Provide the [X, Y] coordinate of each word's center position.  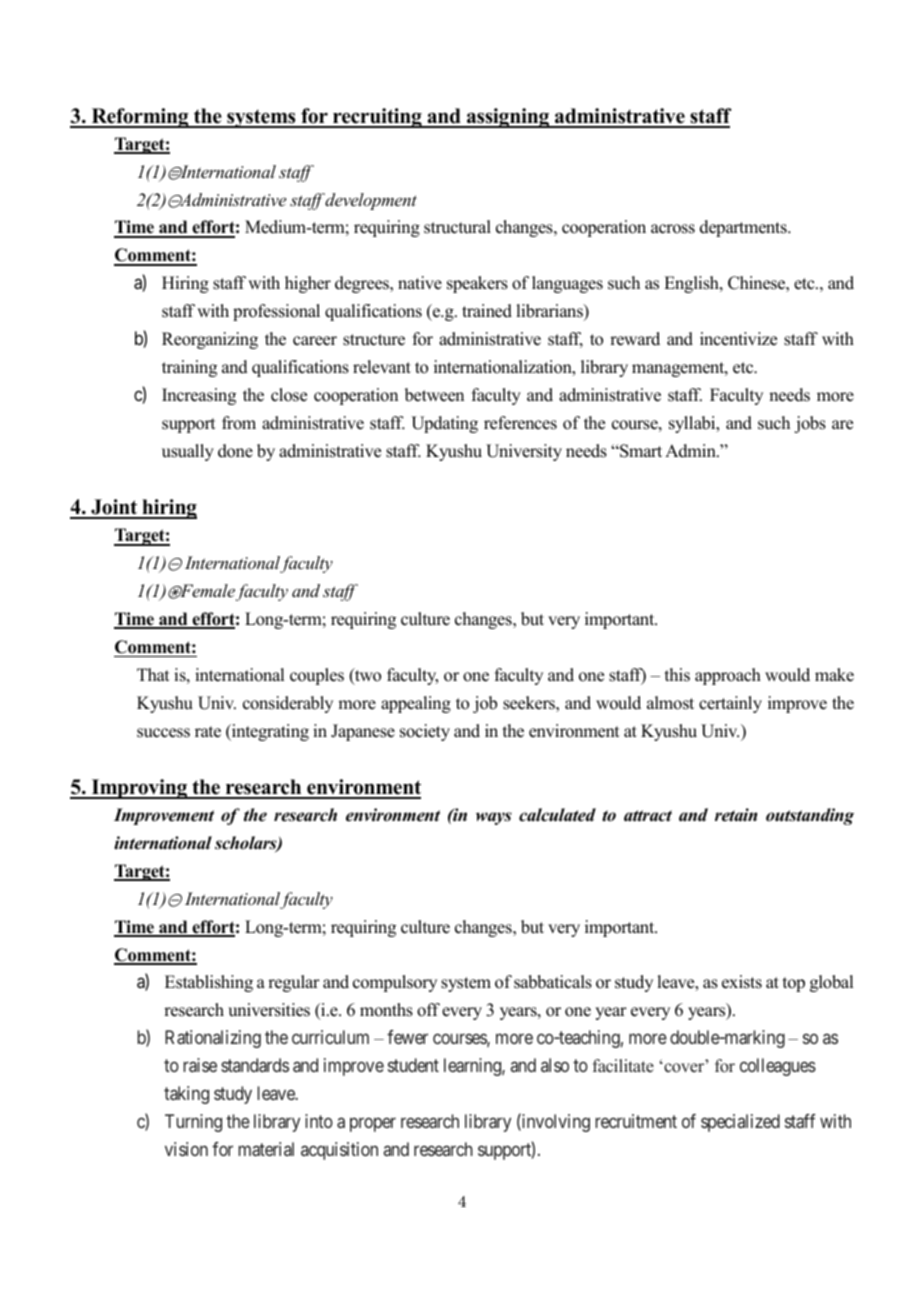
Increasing [199, 396]
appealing [416, 704]
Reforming [140, 118]
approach [728, 676]
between [434, 395]
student [413, 1065]
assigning [508, 118]
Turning [193, 1123]
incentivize [738, 339]
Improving [139, 789]
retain [736, 815]
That [153, 674]
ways [494, 818]
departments [744, 228]
